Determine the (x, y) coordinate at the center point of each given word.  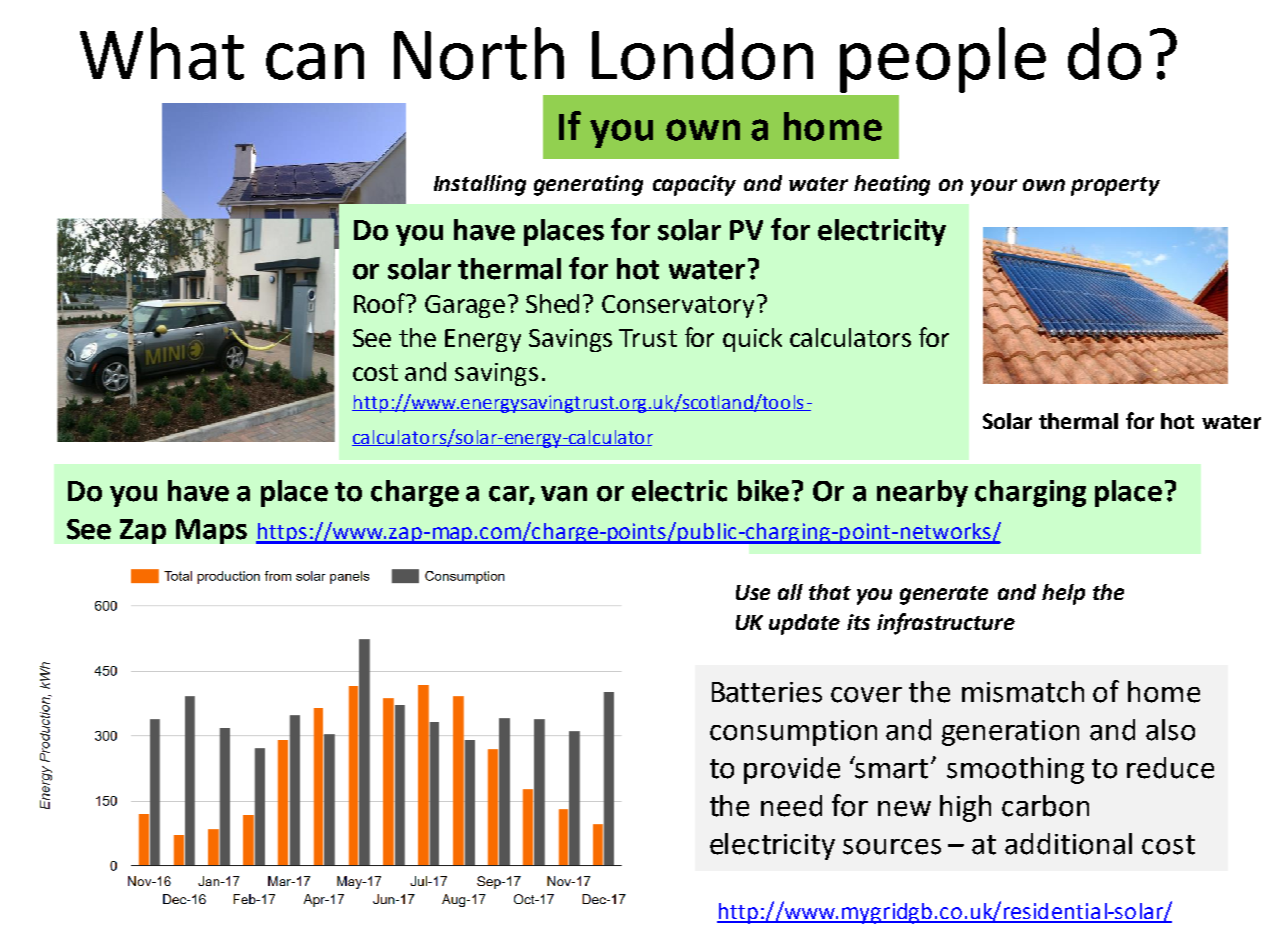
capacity (694, 185)
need (791, 806)
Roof (381, 303)
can (315, 61)
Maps (211, 531)
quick (752, 340)
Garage (465, 306)
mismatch (1023, 692)
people (943, 60)
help (1063, 594)
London (702, 53)
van (564, 494)
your (994, 187)
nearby (922, 493)
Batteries (767, 692)
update (804, 624)
